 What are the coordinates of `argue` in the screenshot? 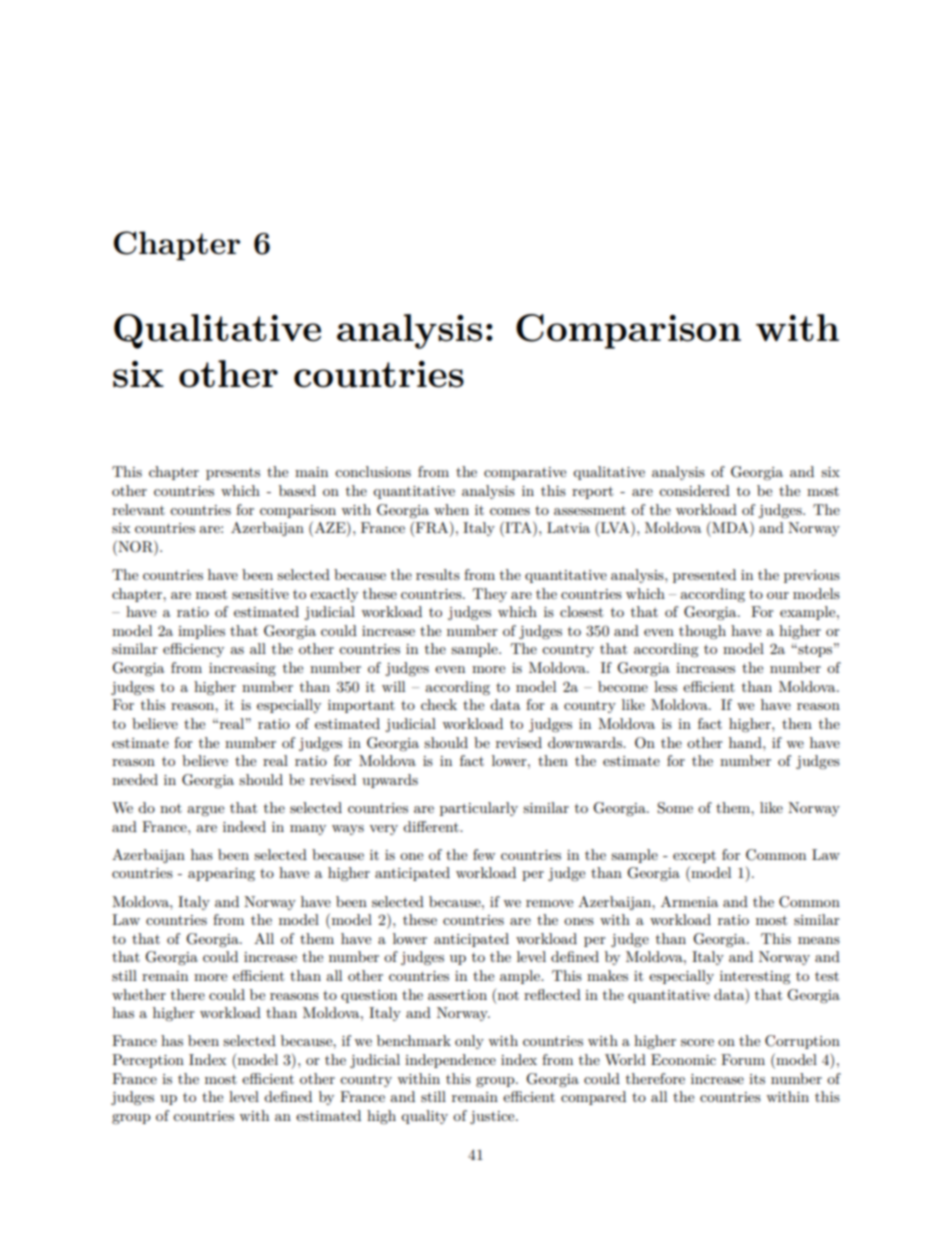 It's located at (205, 811).
